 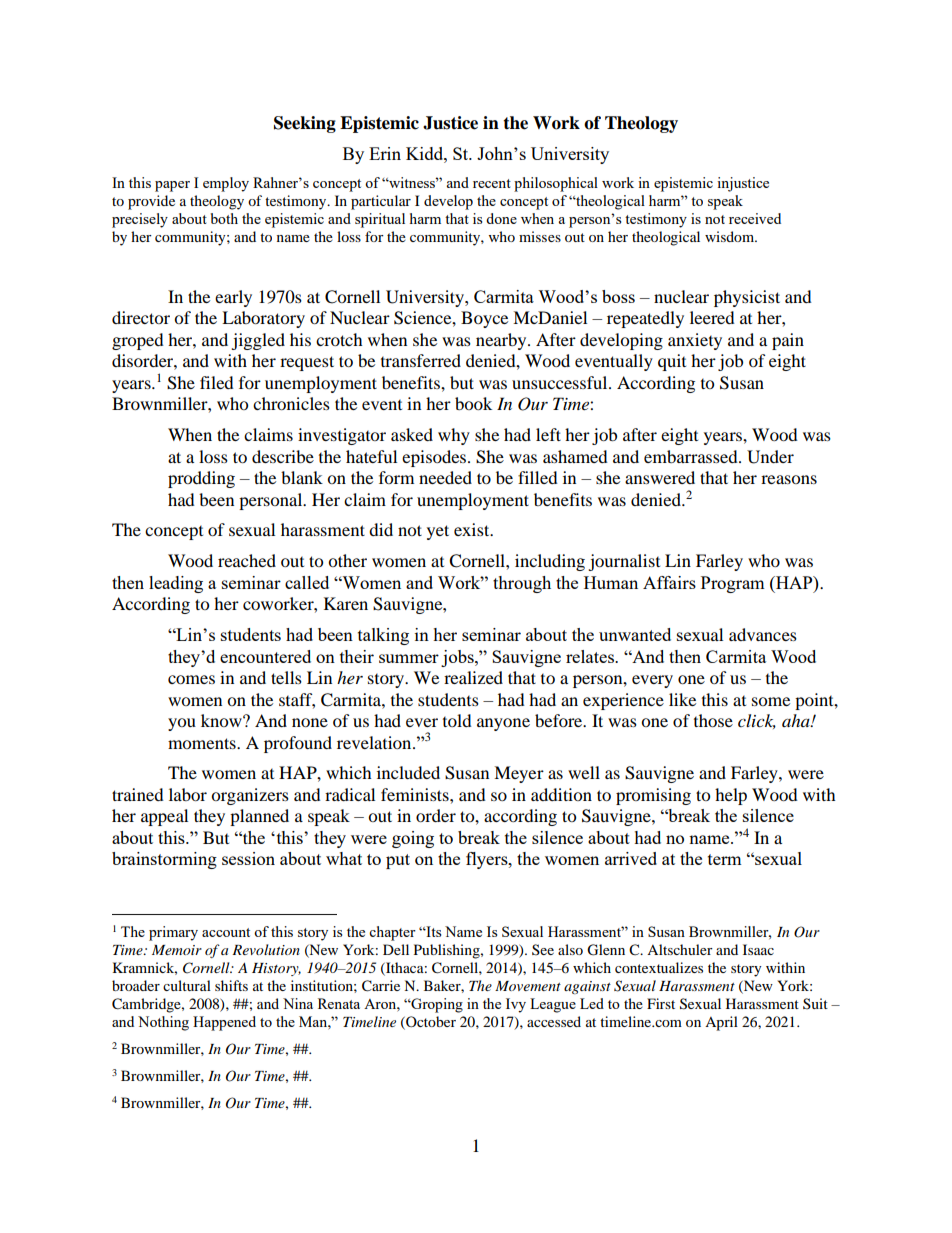 I want to click on organizers, so click(x=250, y=796).
